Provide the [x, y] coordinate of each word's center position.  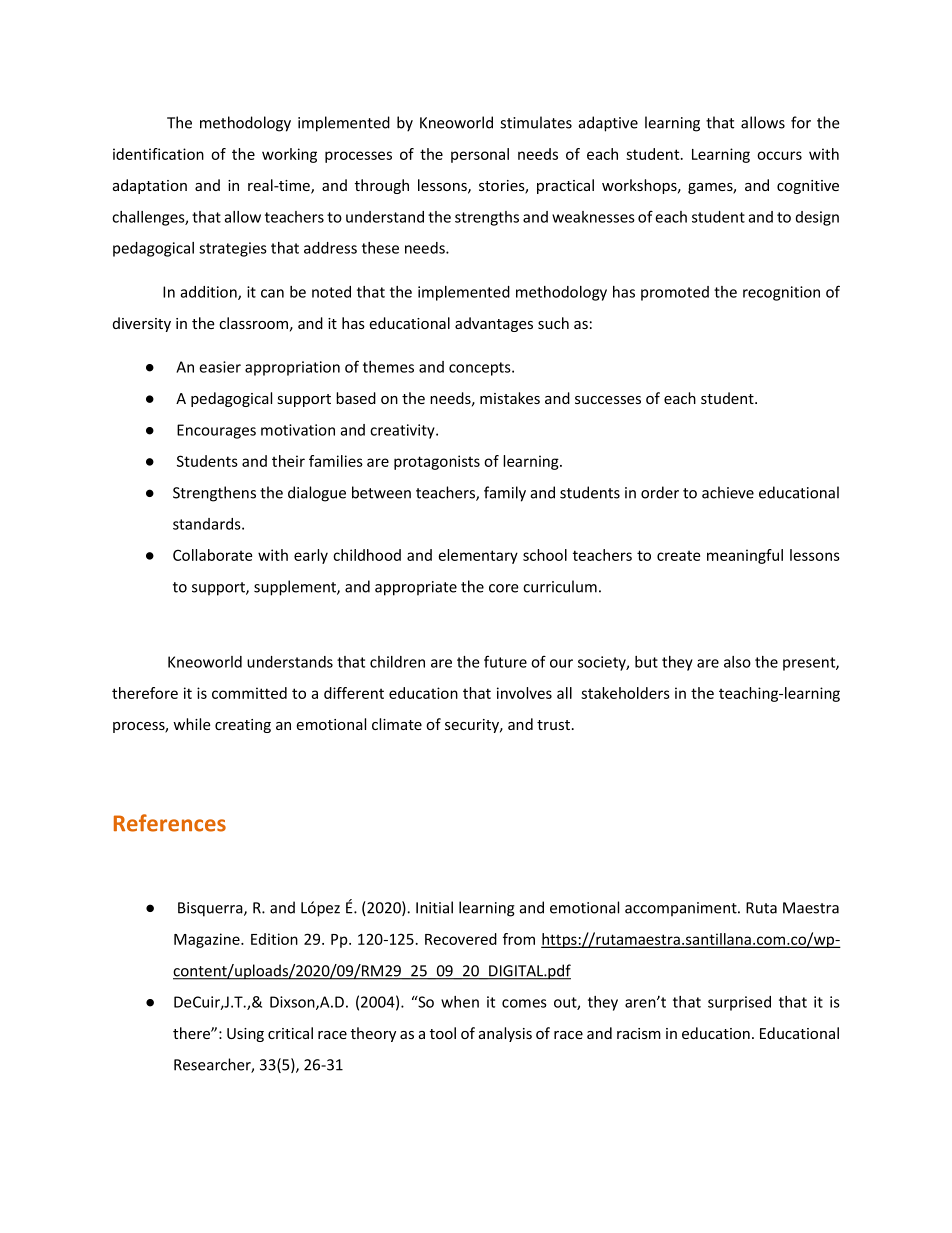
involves [524, 693]
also [737, 662]
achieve [728, 492]
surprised [739, 1003]
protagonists [437, 462]
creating [243, 726]
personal [480, 155]
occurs [779, 155]
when [460, 1002]
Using [245, 1035]
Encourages [216, 431]
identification [158, 154]
